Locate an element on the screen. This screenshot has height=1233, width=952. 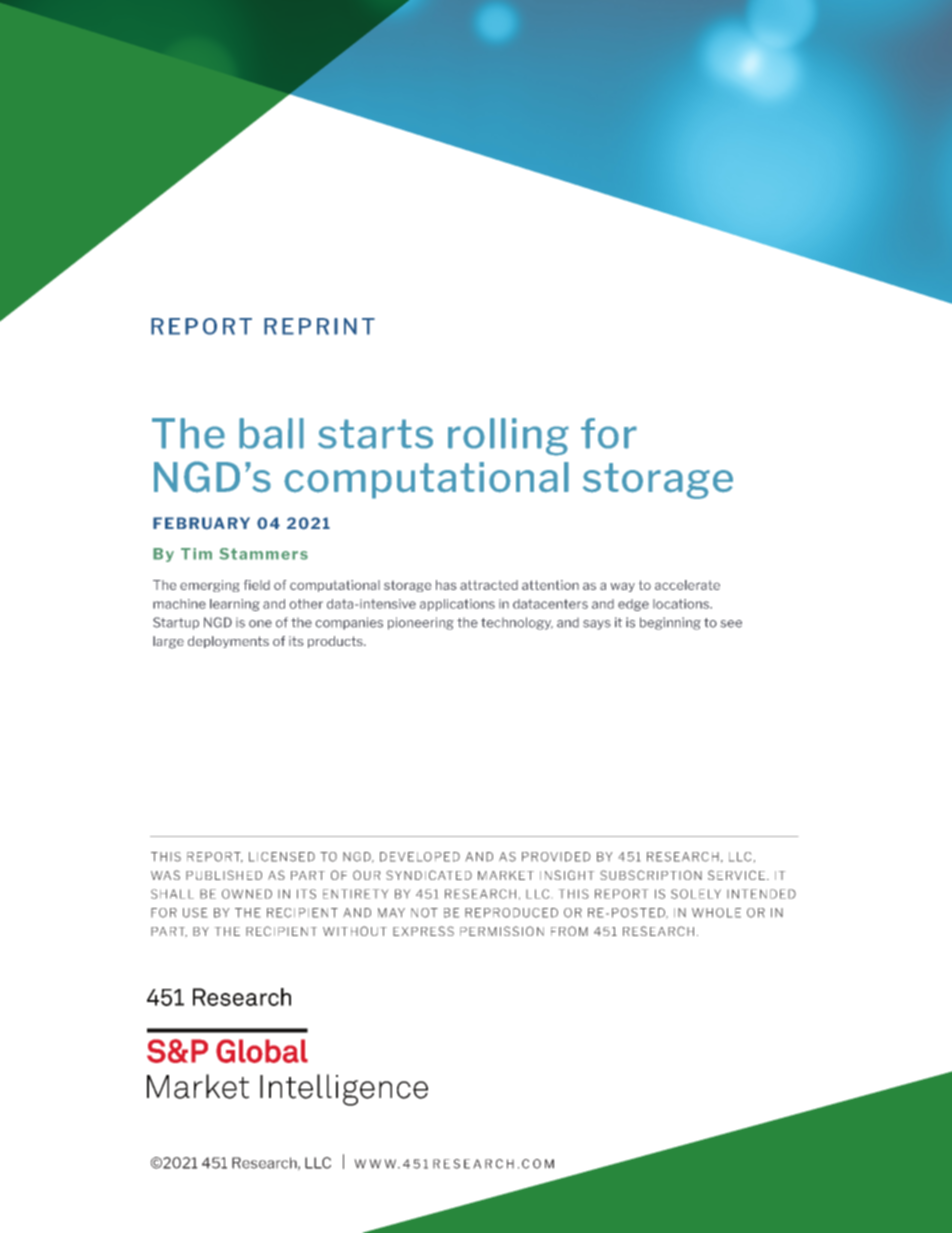
pioneering is located at coordinates (421, 623).
